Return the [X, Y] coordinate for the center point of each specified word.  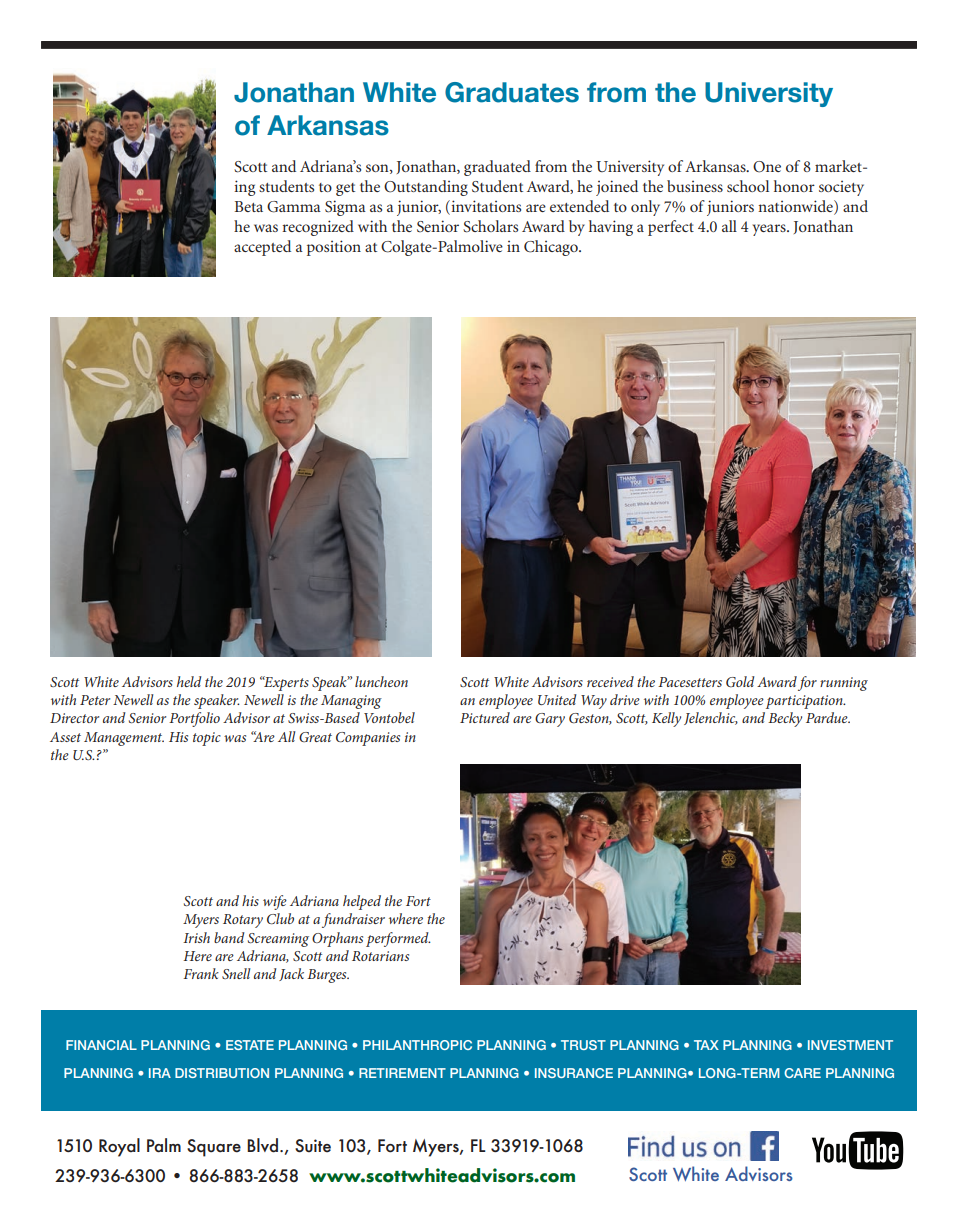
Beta [249, 206]
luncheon [381, 681]
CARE [802, 1073]
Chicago [552, 248]
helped [362, 902]
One [767, 167]
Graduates [512, 92]
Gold [740, 681]
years [770, 230]
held [189, 681]
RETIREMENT [402, 1073]
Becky [785, 719]
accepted [262, 248]
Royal [119, 1147]
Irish [196, 937]
